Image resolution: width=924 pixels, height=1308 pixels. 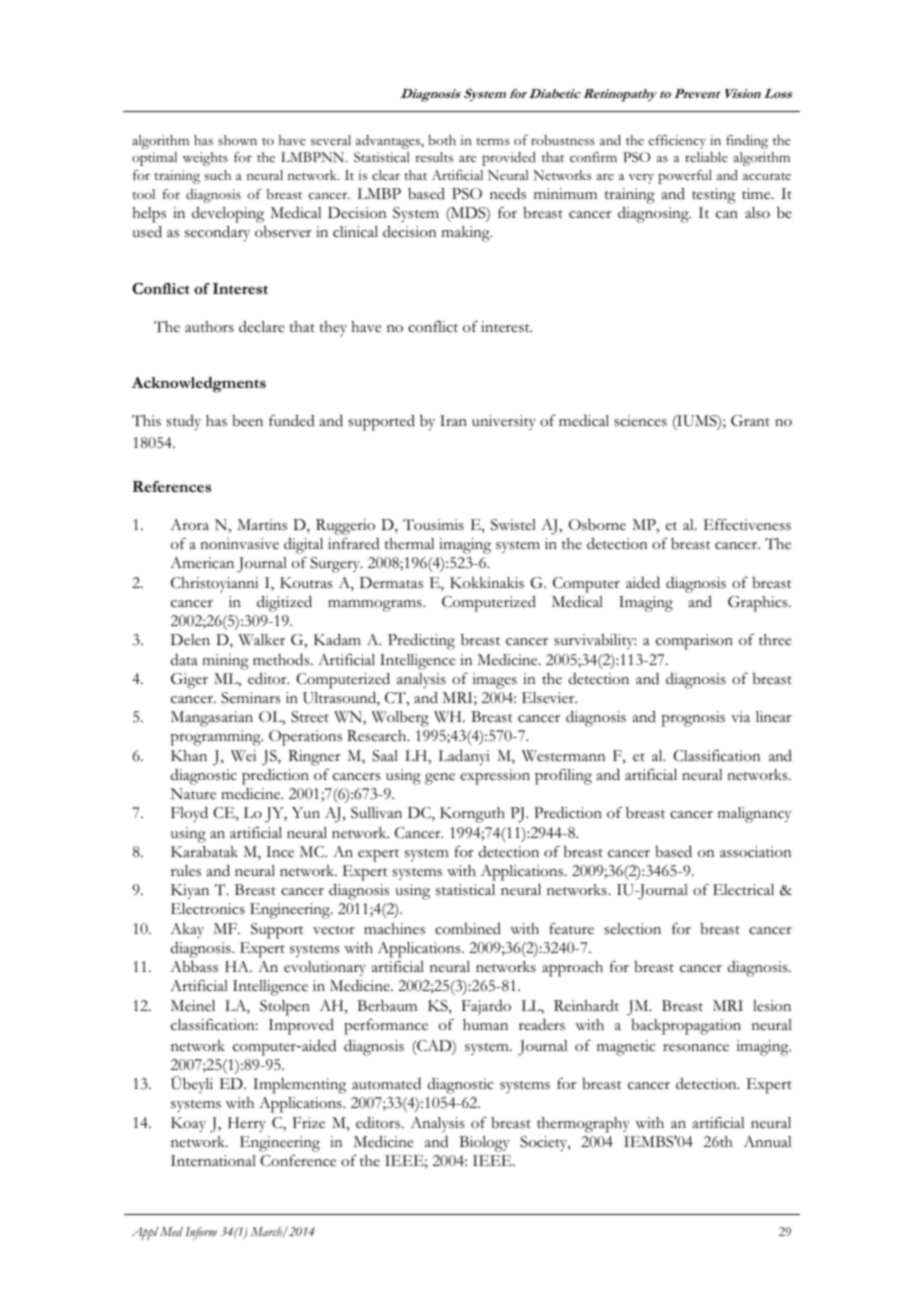 What do you see at coordinates (218, 175) in the screenshot?
I see `such` at bounding box center [218, 175].
